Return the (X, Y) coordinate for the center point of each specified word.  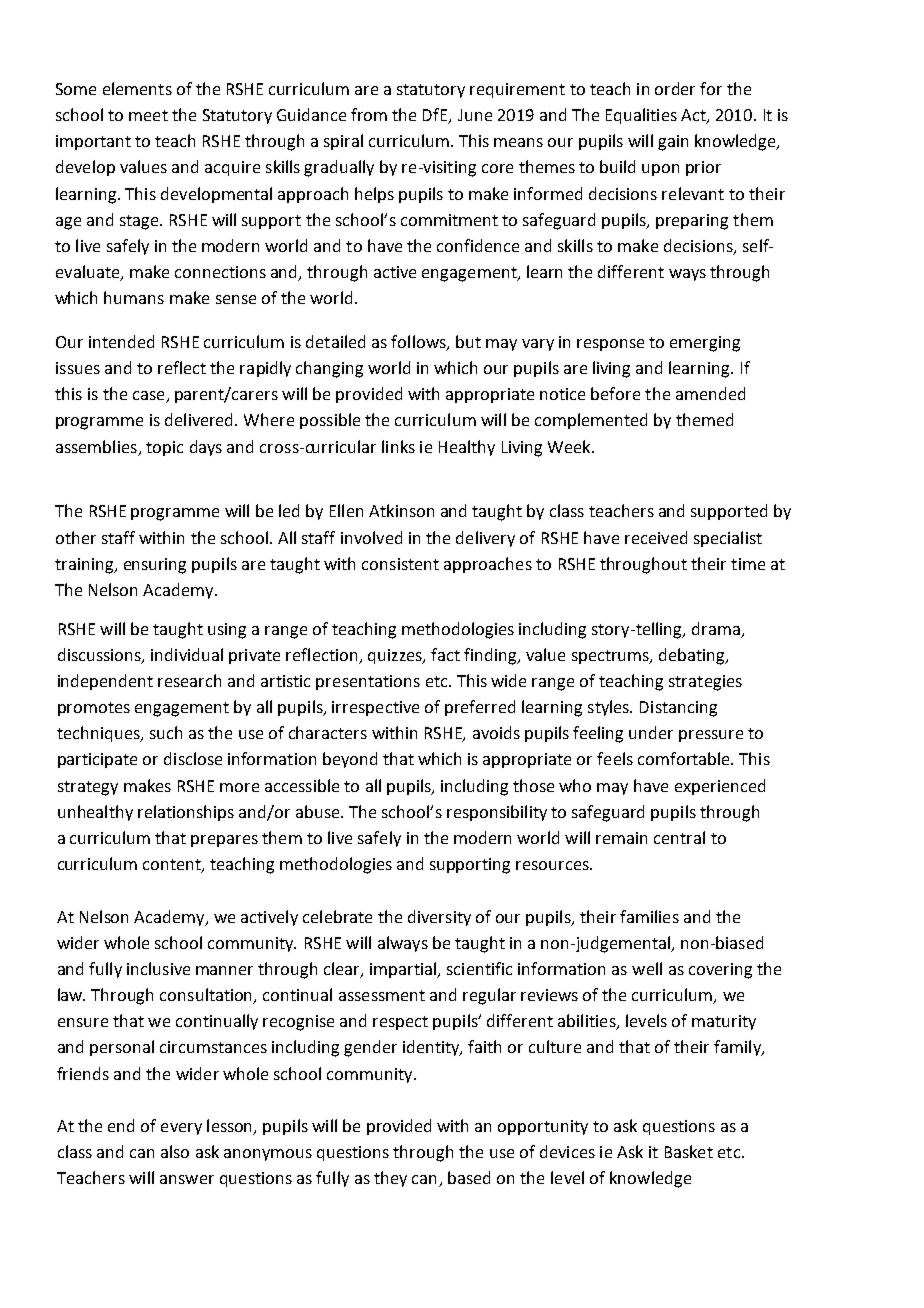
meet (148, 115)
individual (187, 654)
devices (567, 1151)
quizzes (396, 656)
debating (693, 656)
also (175, 1151)
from (369, 114)
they (390, 1179)
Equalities (641, 116)
